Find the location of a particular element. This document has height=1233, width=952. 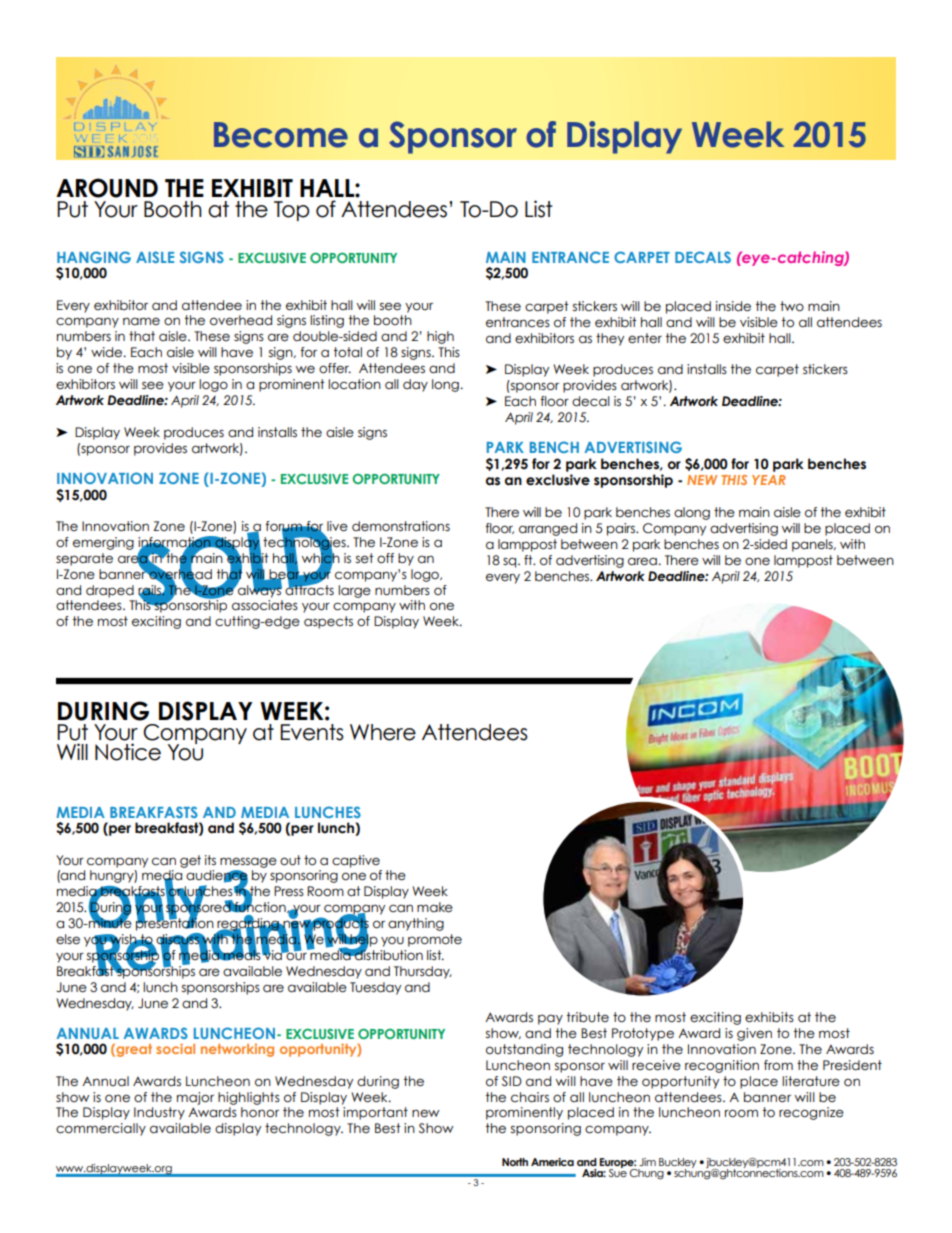

wide is located at coordinates (106, 352).
